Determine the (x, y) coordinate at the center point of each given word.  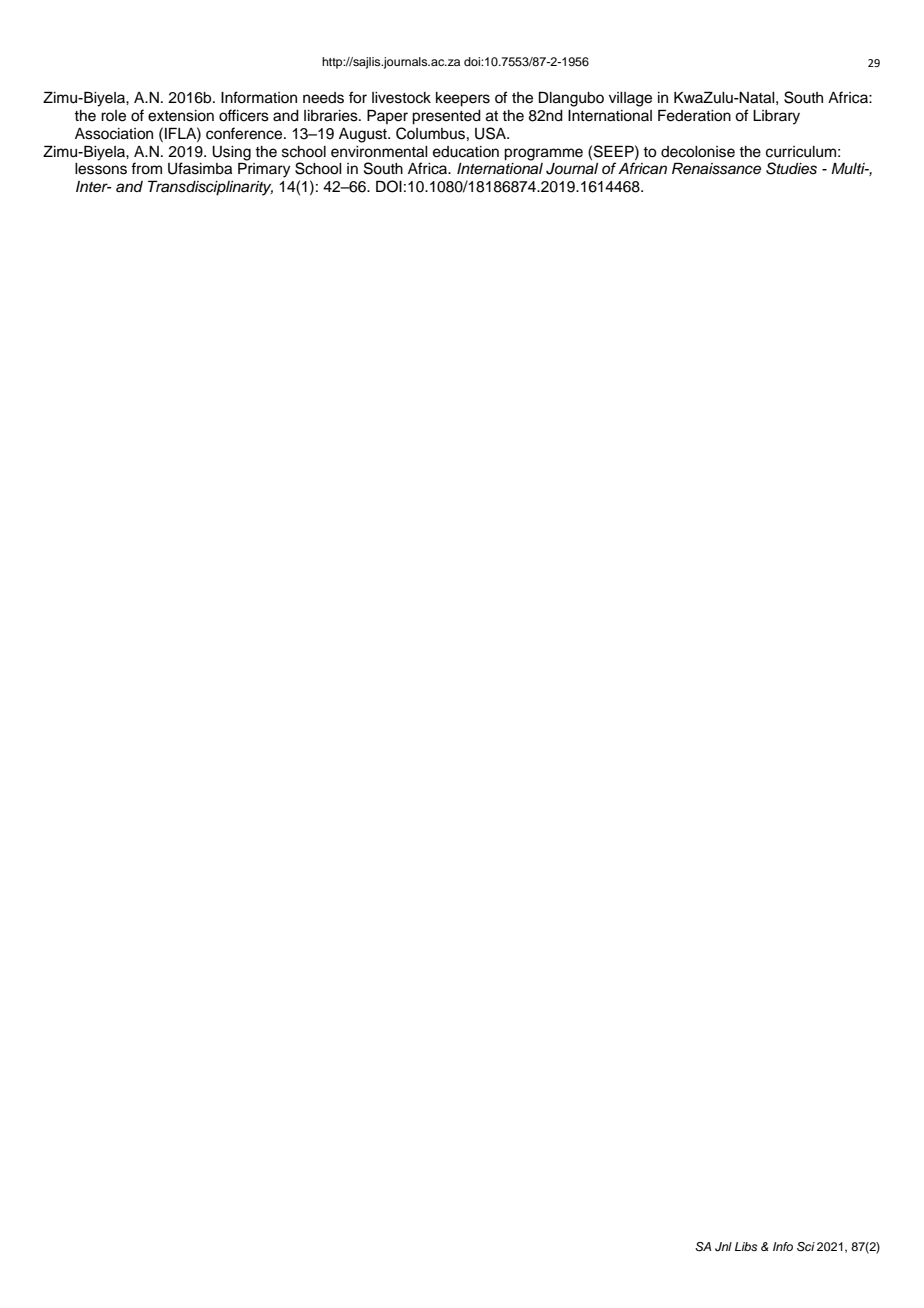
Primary (264, 170)
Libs (746, 1246)
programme (543, 154)
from (146, 168)
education (466, 152)
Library (776, 117)
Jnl (723, 1247)
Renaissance (716, 168)
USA (492, 133)
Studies (791, 168)
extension (181, 116)
